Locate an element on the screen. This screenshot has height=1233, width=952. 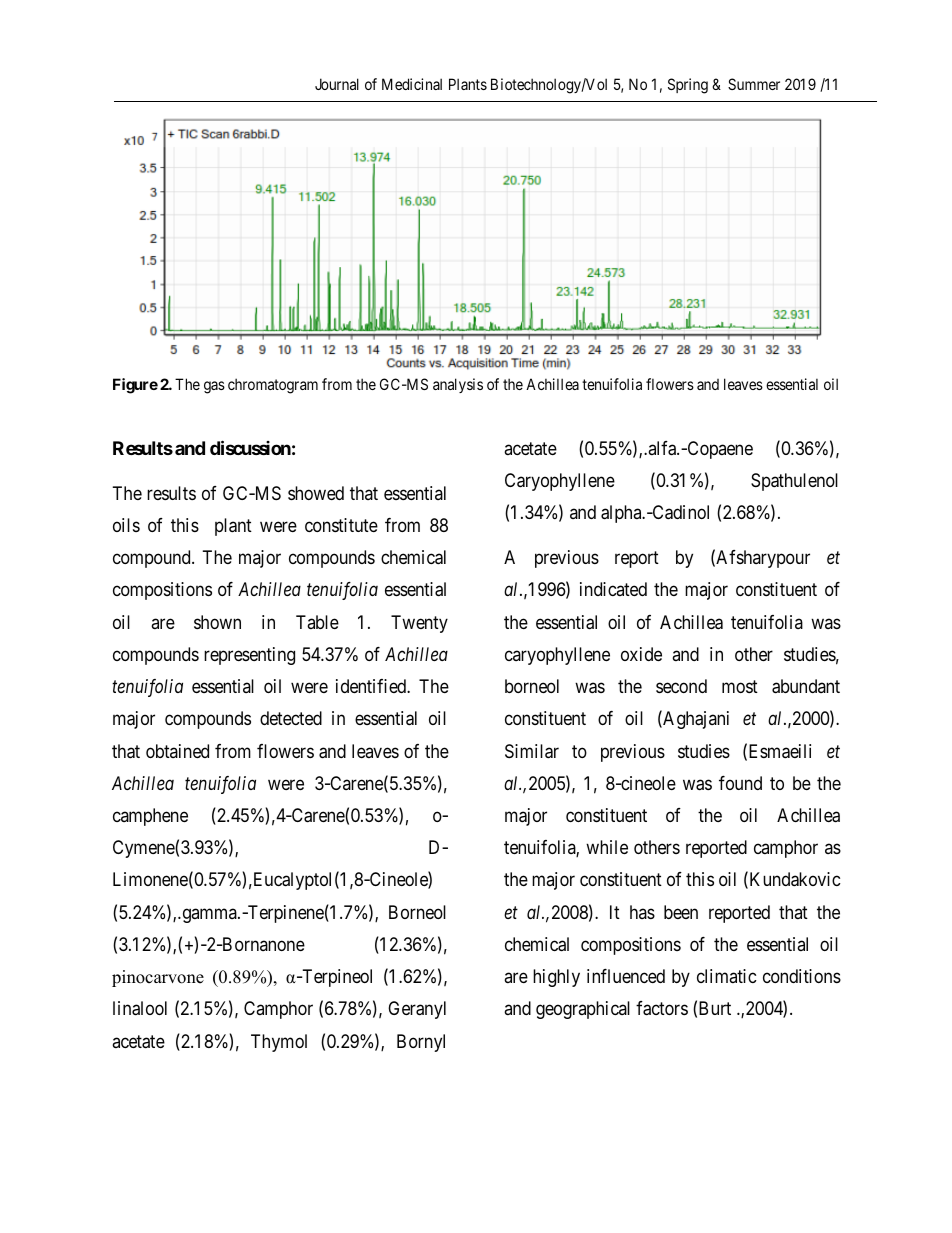
Similar is located at coordinates (532, 751).
